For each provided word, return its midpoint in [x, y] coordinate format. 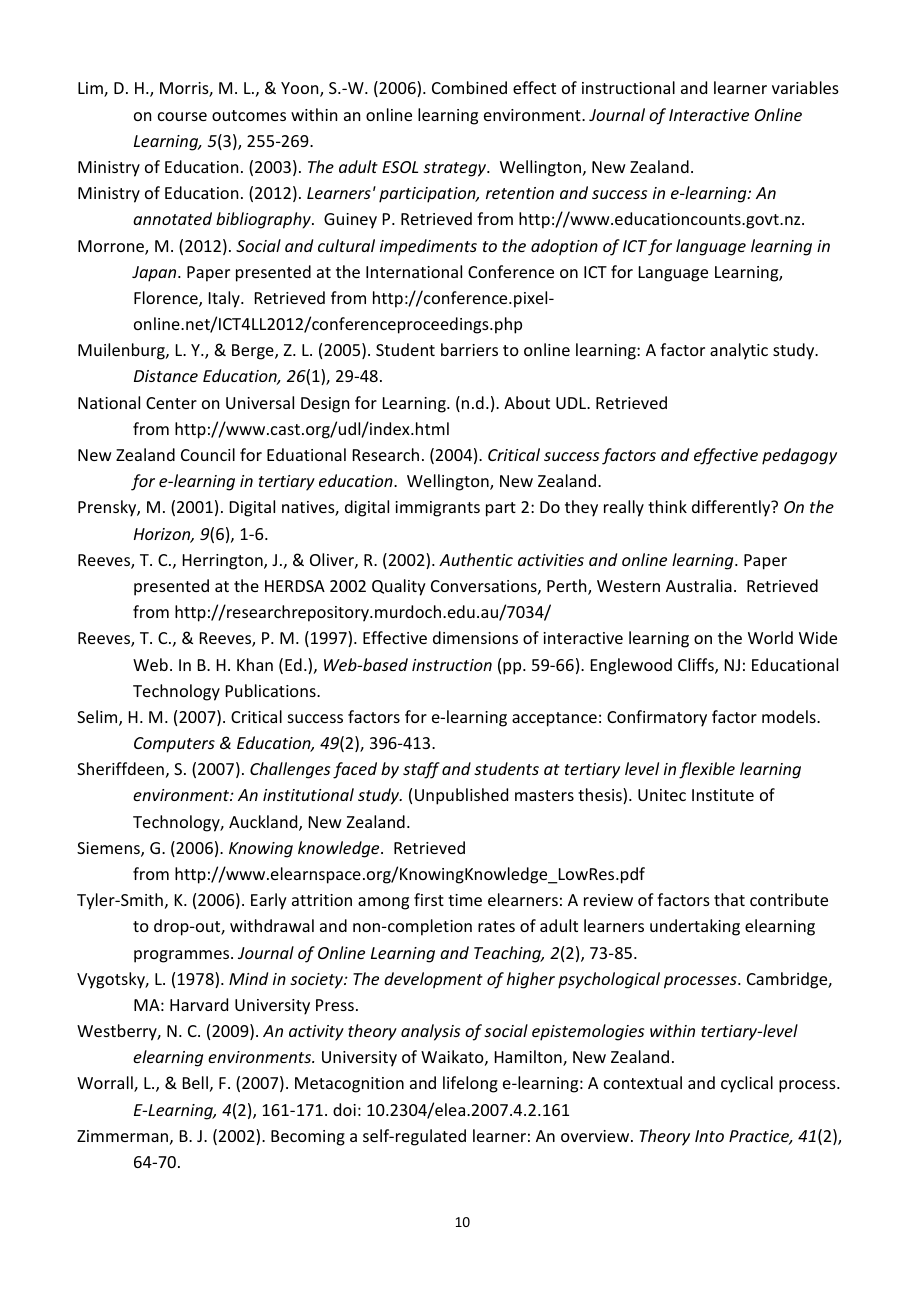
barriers [469, 349]
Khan [255, 664]
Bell [195, 1082]
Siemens [109, 849]
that [729, 899]
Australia [699, 585]
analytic [739, 351]
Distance [166, 376]
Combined [469, 87]
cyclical [747, 1084]
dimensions [475, 637]
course [182, 116]
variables [805, 87]
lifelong [470, 1084]
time [465, 900]
